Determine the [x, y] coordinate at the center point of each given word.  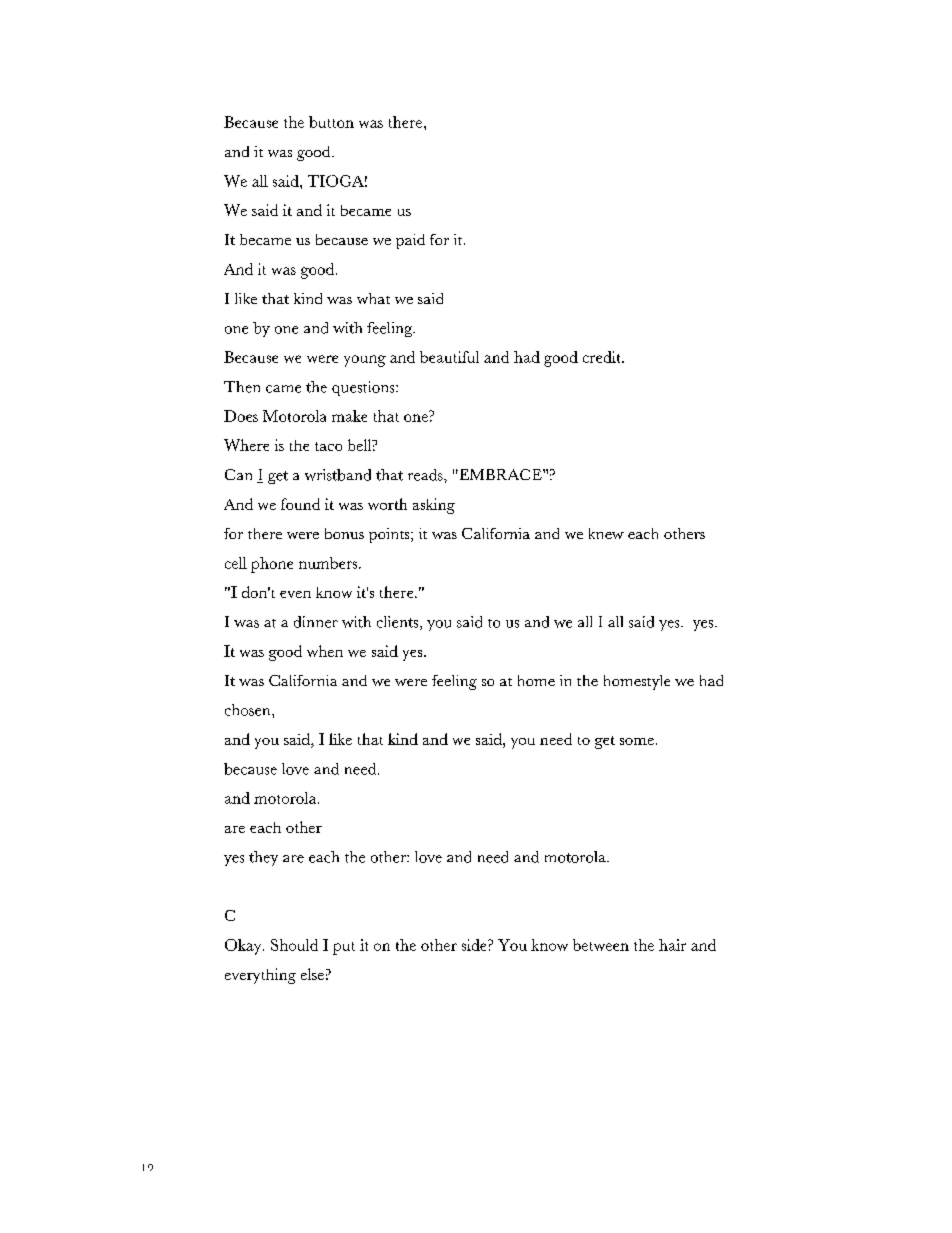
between [601, 945]
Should [294, 945]
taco [328, 446]
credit [603, 357]
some [637, 741]
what [373, 298]
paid [410, 241]
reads [426, 475]
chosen [249, 710]
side [475, 945]
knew [606, 533]
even [295, 594]
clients [399, 623]
